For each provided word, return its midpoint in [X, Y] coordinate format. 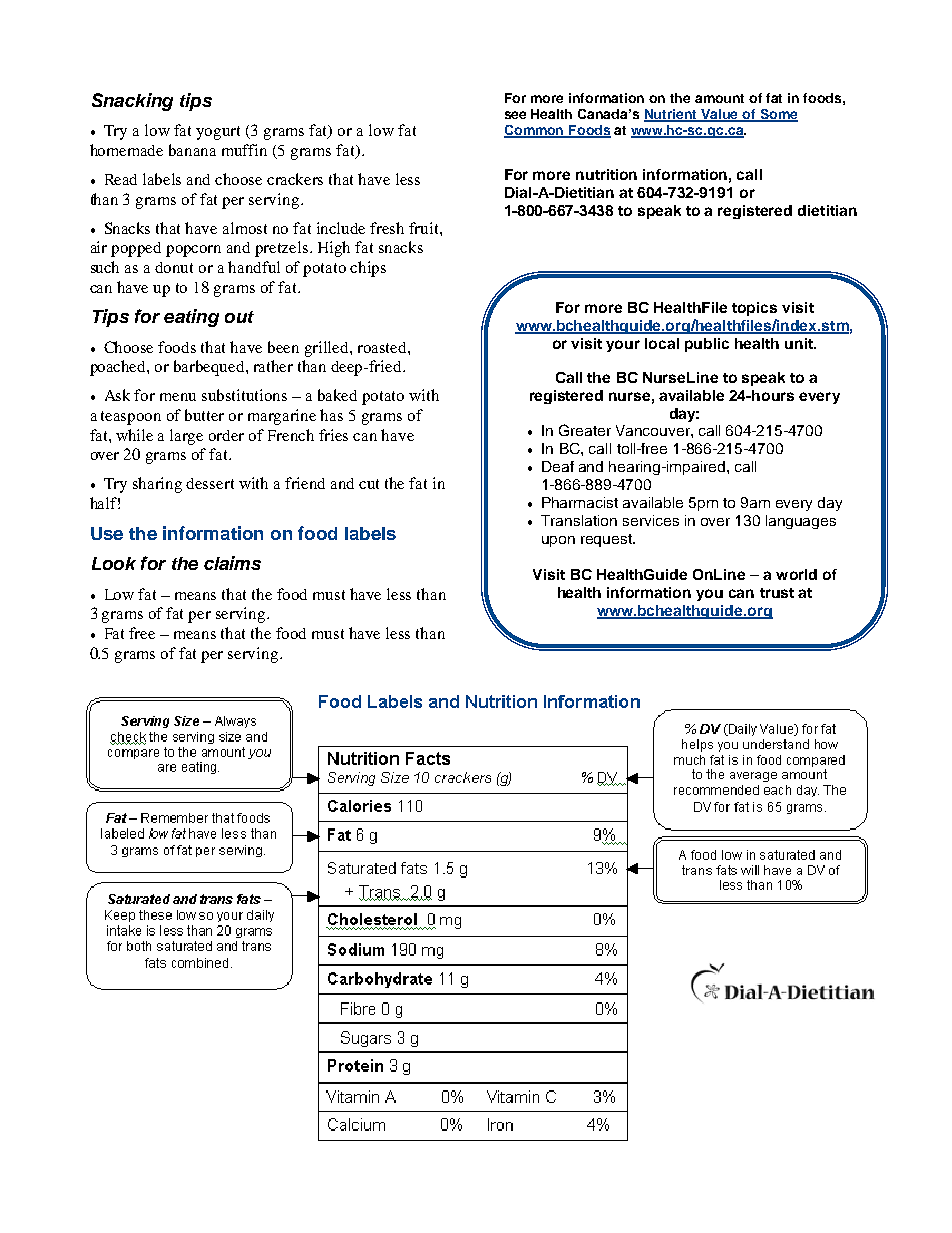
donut [174, 267]
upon [558, 541]
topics [754, 309]
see [515, 115]
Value [720, 115]
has [331, 415]
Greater [585, 430]
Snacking [132, 102]
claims [232, 563]
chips [368, 269]
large [186, 437]
